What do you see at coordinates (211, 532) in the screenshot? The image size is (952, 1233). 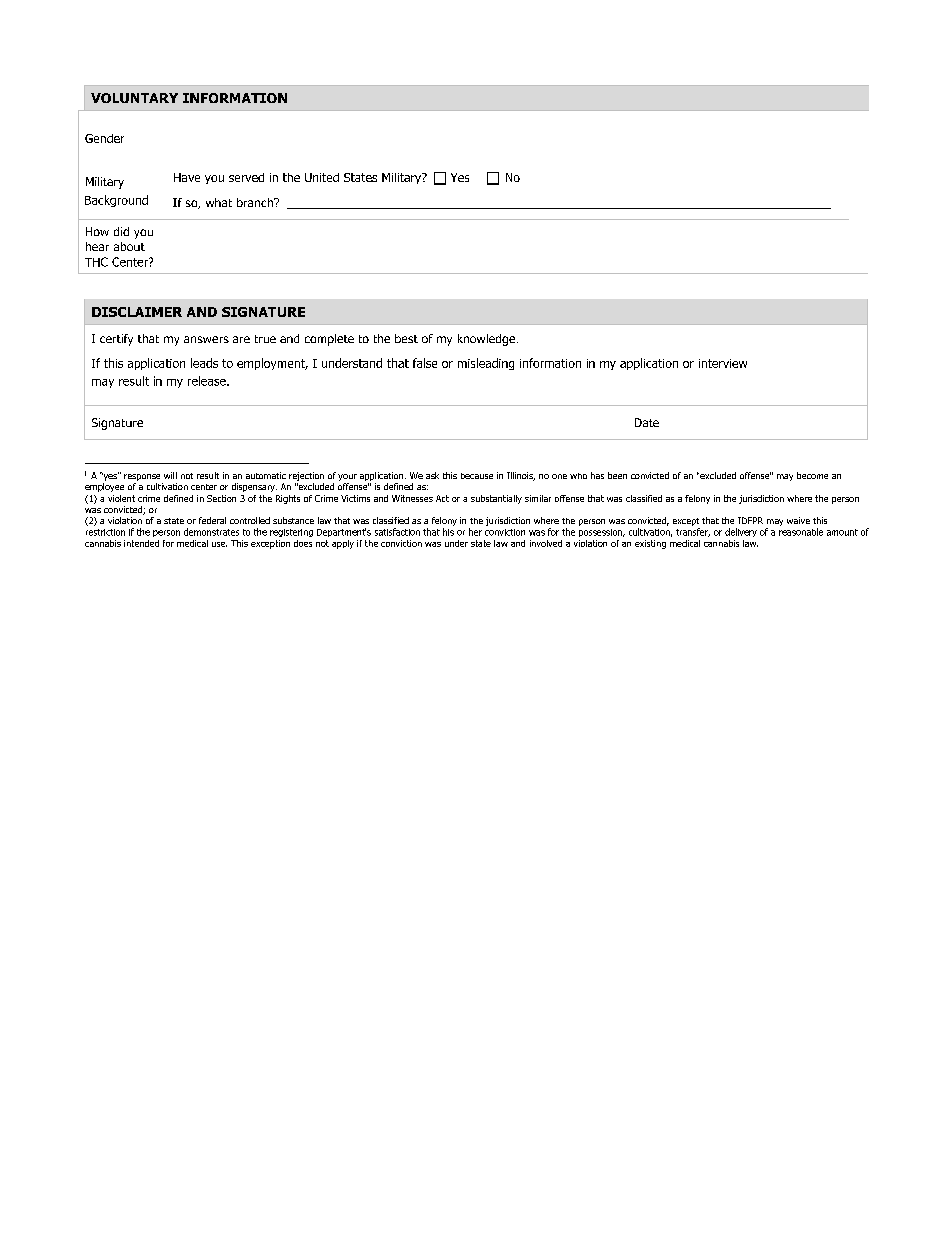 I see `demonstrates` at bounding box center [211, 532].
